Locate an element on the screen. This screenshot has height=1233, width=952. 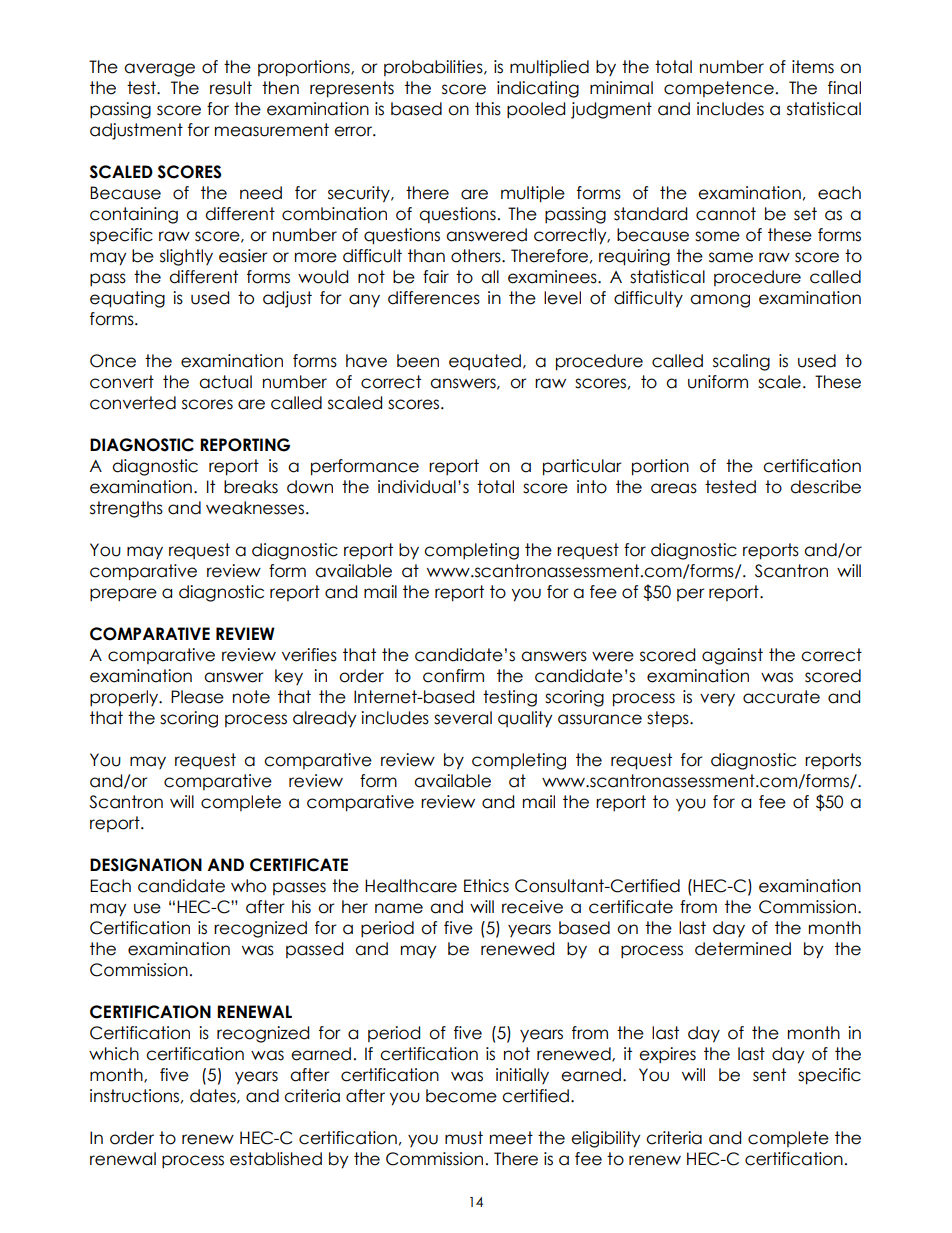
several is located at coordinates (463, 718).
